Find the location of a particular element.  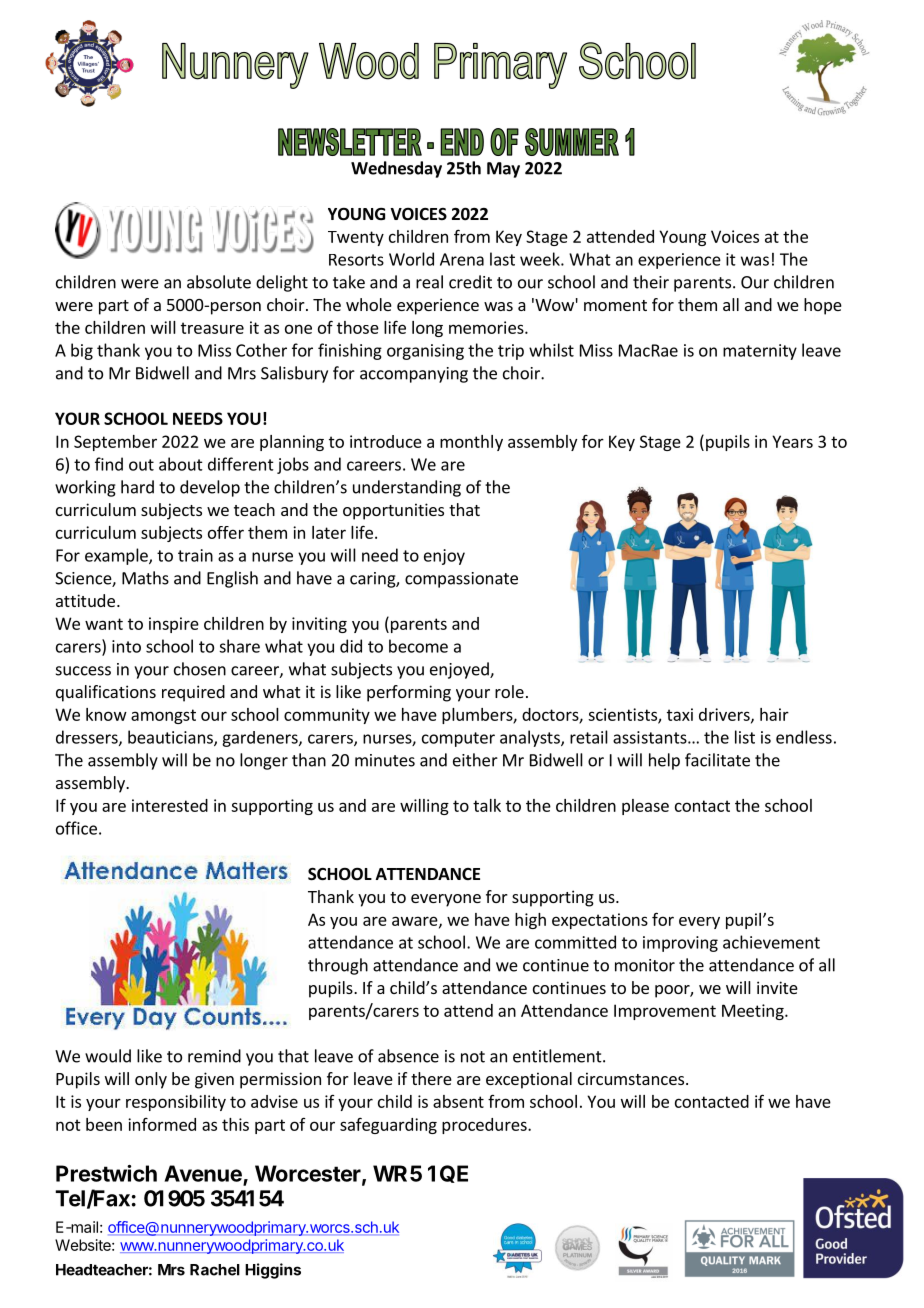

train is located at coordinates (195, 555).
